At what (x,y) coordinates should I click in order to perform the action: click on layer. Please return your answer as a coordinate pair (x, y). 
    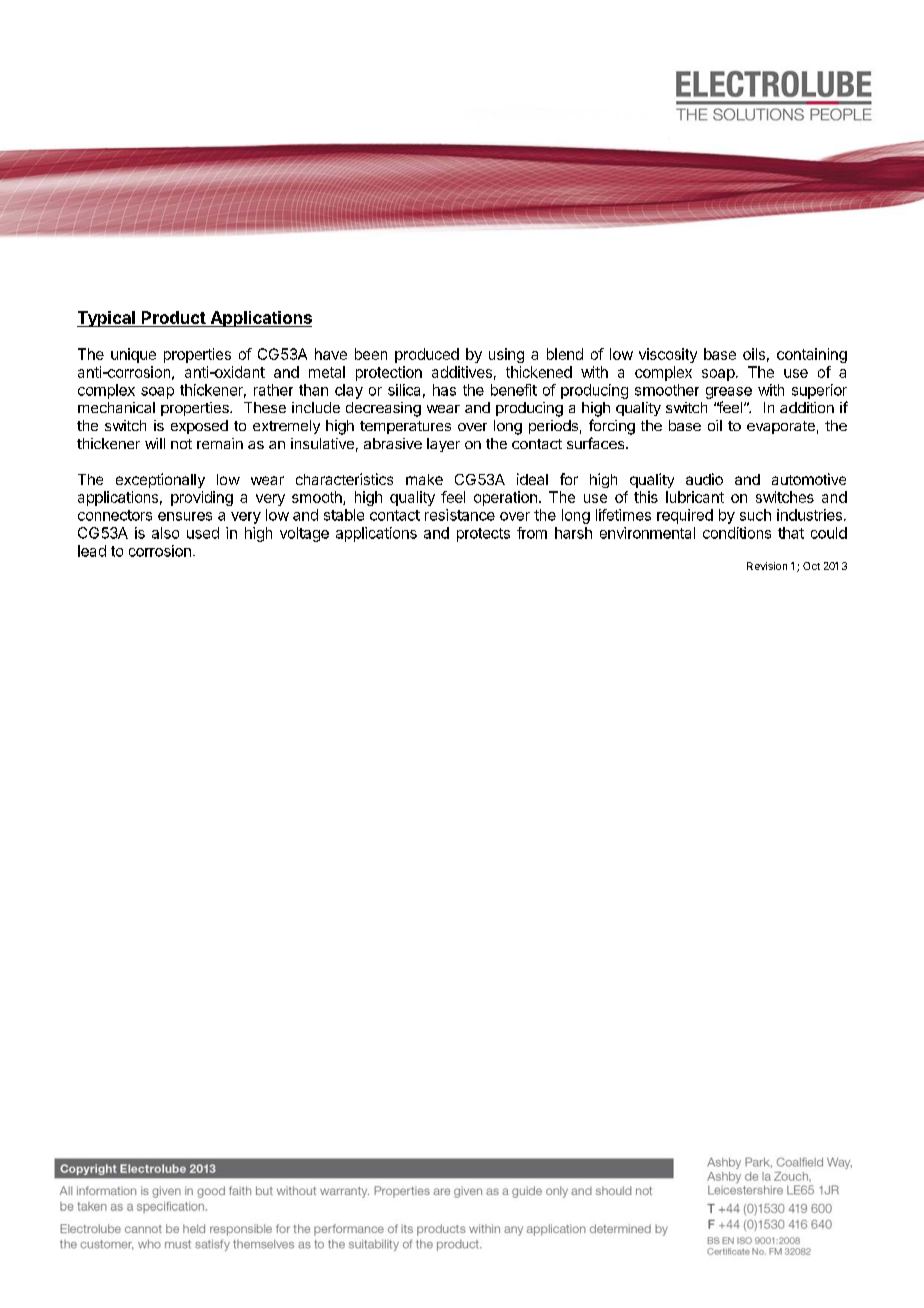
    Looking at the image, I should click on (443, 445).
